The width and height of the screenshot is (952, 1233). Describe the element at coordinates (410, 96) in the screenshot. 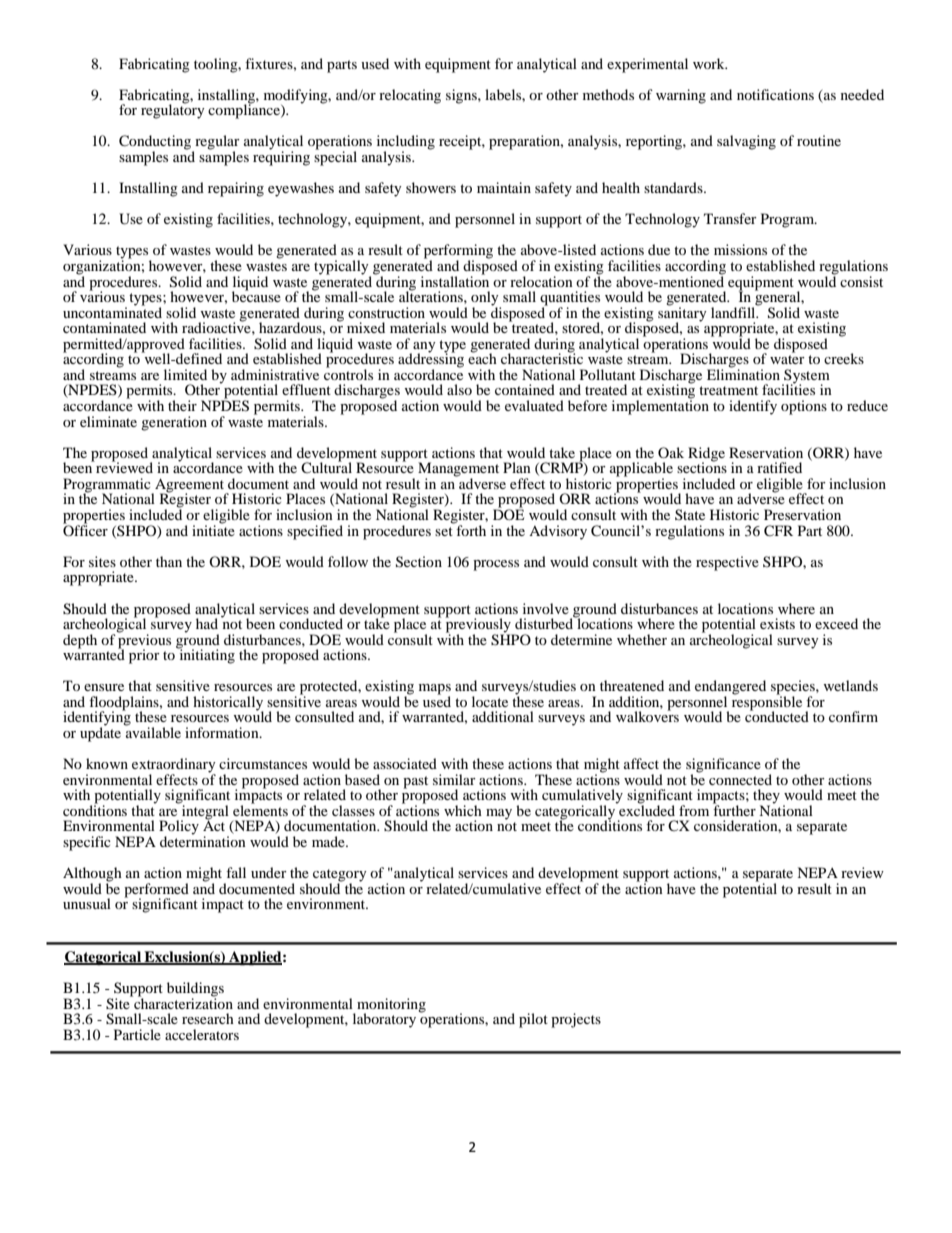

I see `relocating` at that location.
